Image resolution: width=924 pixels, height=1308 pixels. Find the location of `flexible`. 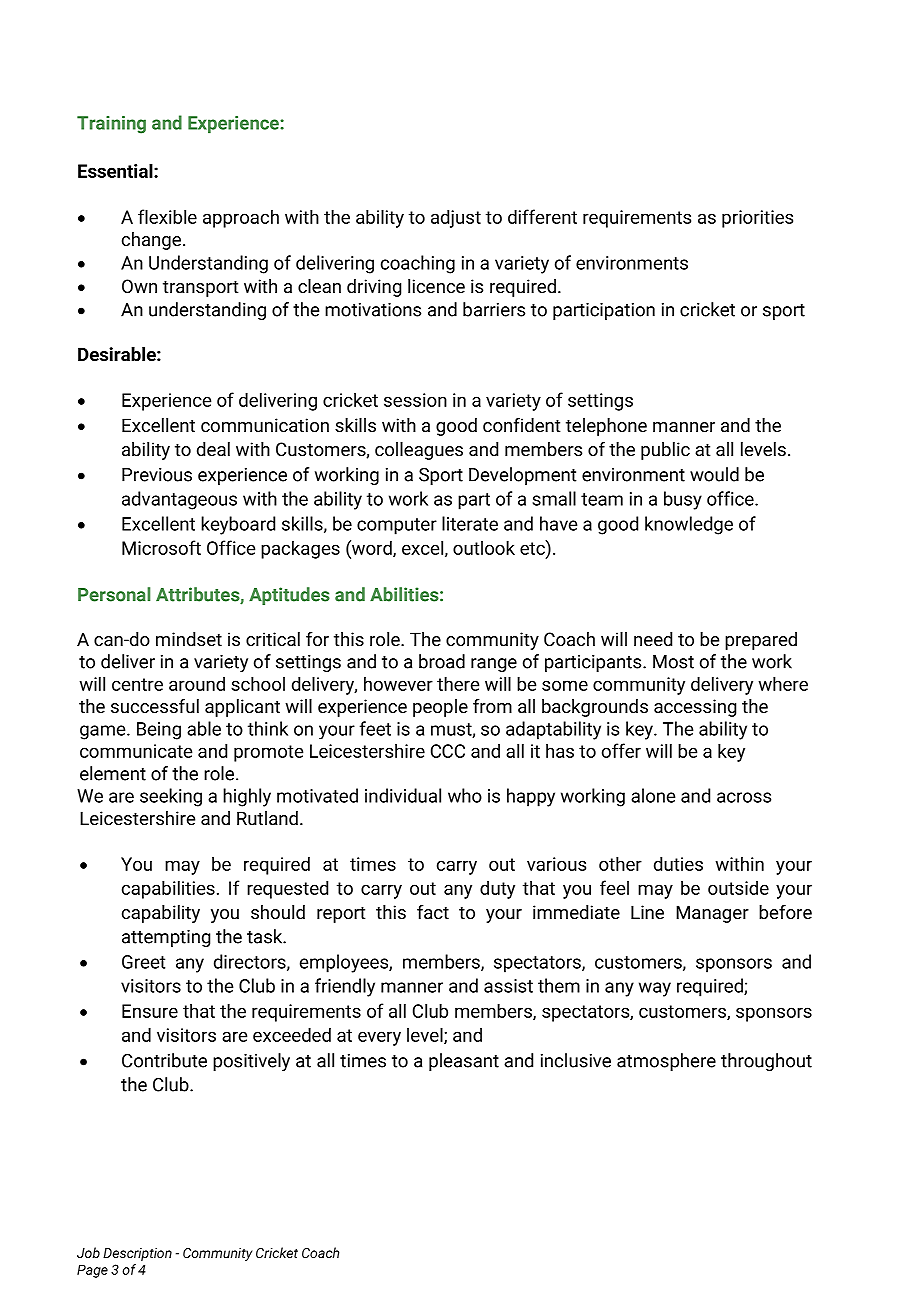

flexible is located at coordinates (167, 216).
